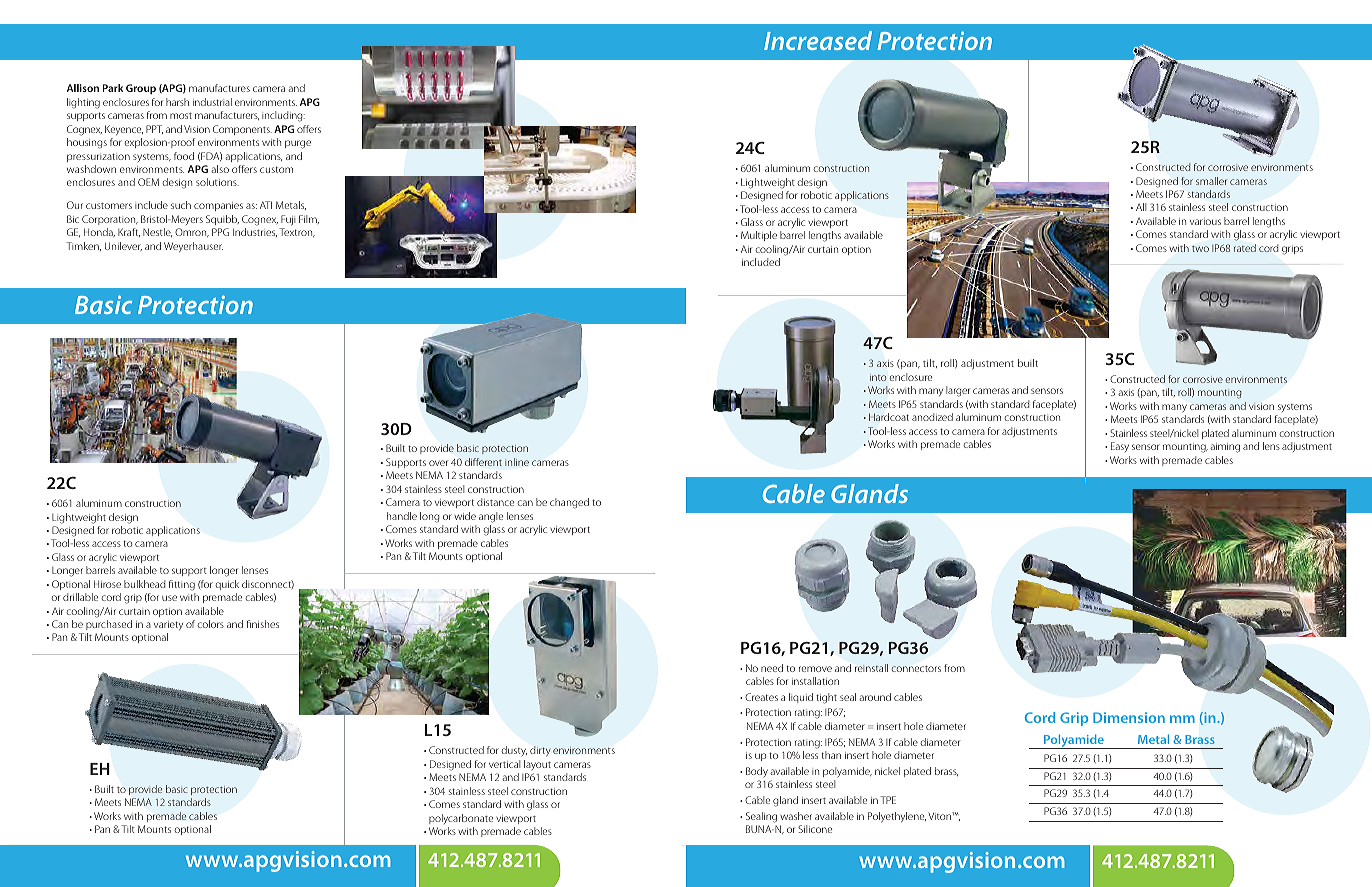  What do you see at coordinates (757, 772) in the document?
I see `Body` at bounding box center [757, 772].
